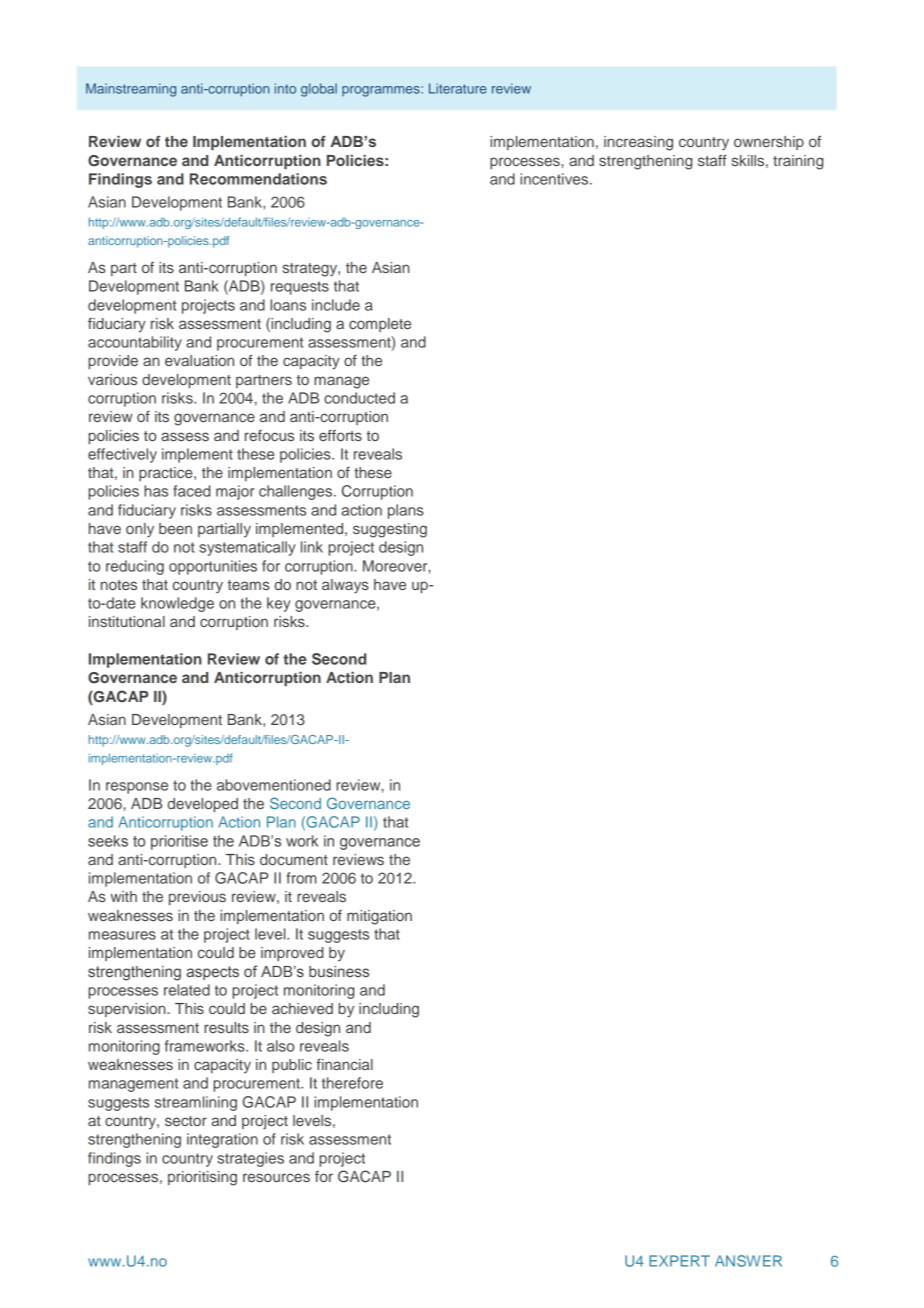  I want to click on conducted, so click(359, 398).
